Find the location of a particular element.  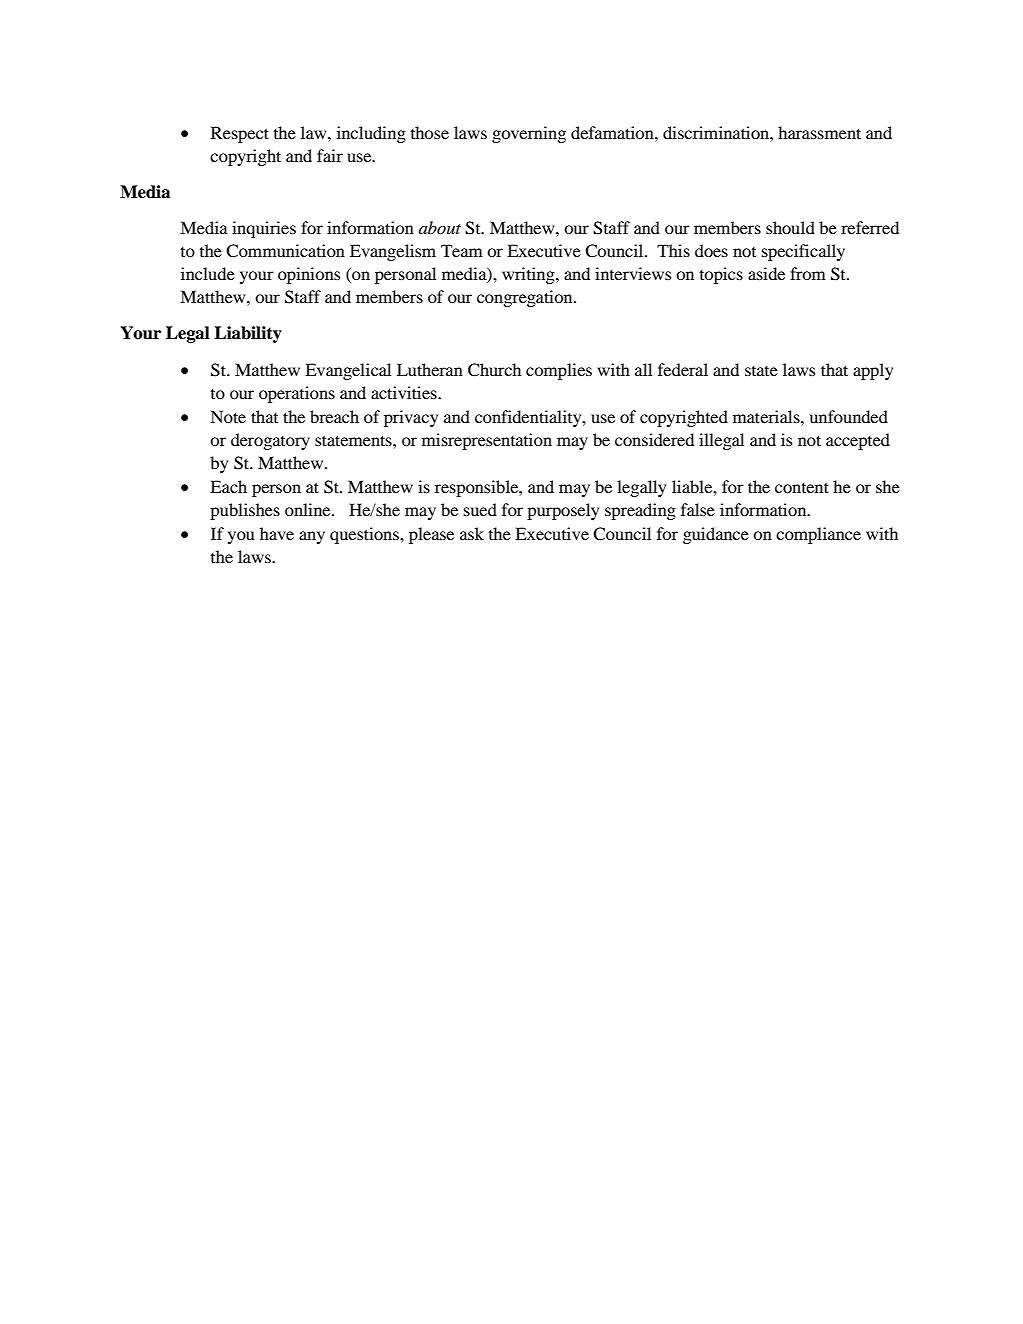

writing is located at coordinates (529, 275).
